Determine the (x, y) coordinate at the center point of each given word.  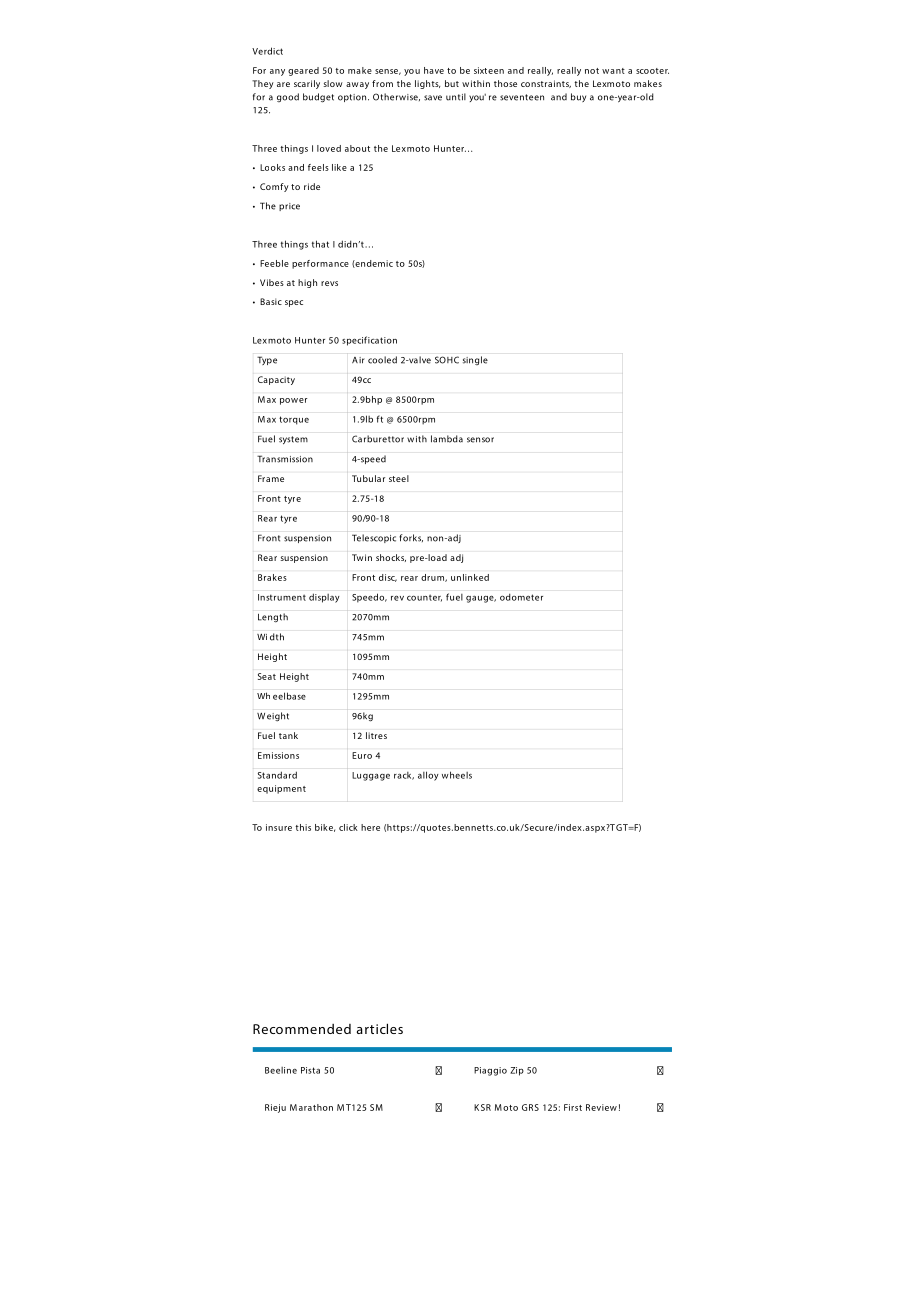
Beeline (281, 1070)
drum (433, 578)
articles (380, 1028)
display (324, 598)
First (573, 1107)
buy (578, 97)
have (434, 70)
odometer (521, 597)
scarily (307, 84)
